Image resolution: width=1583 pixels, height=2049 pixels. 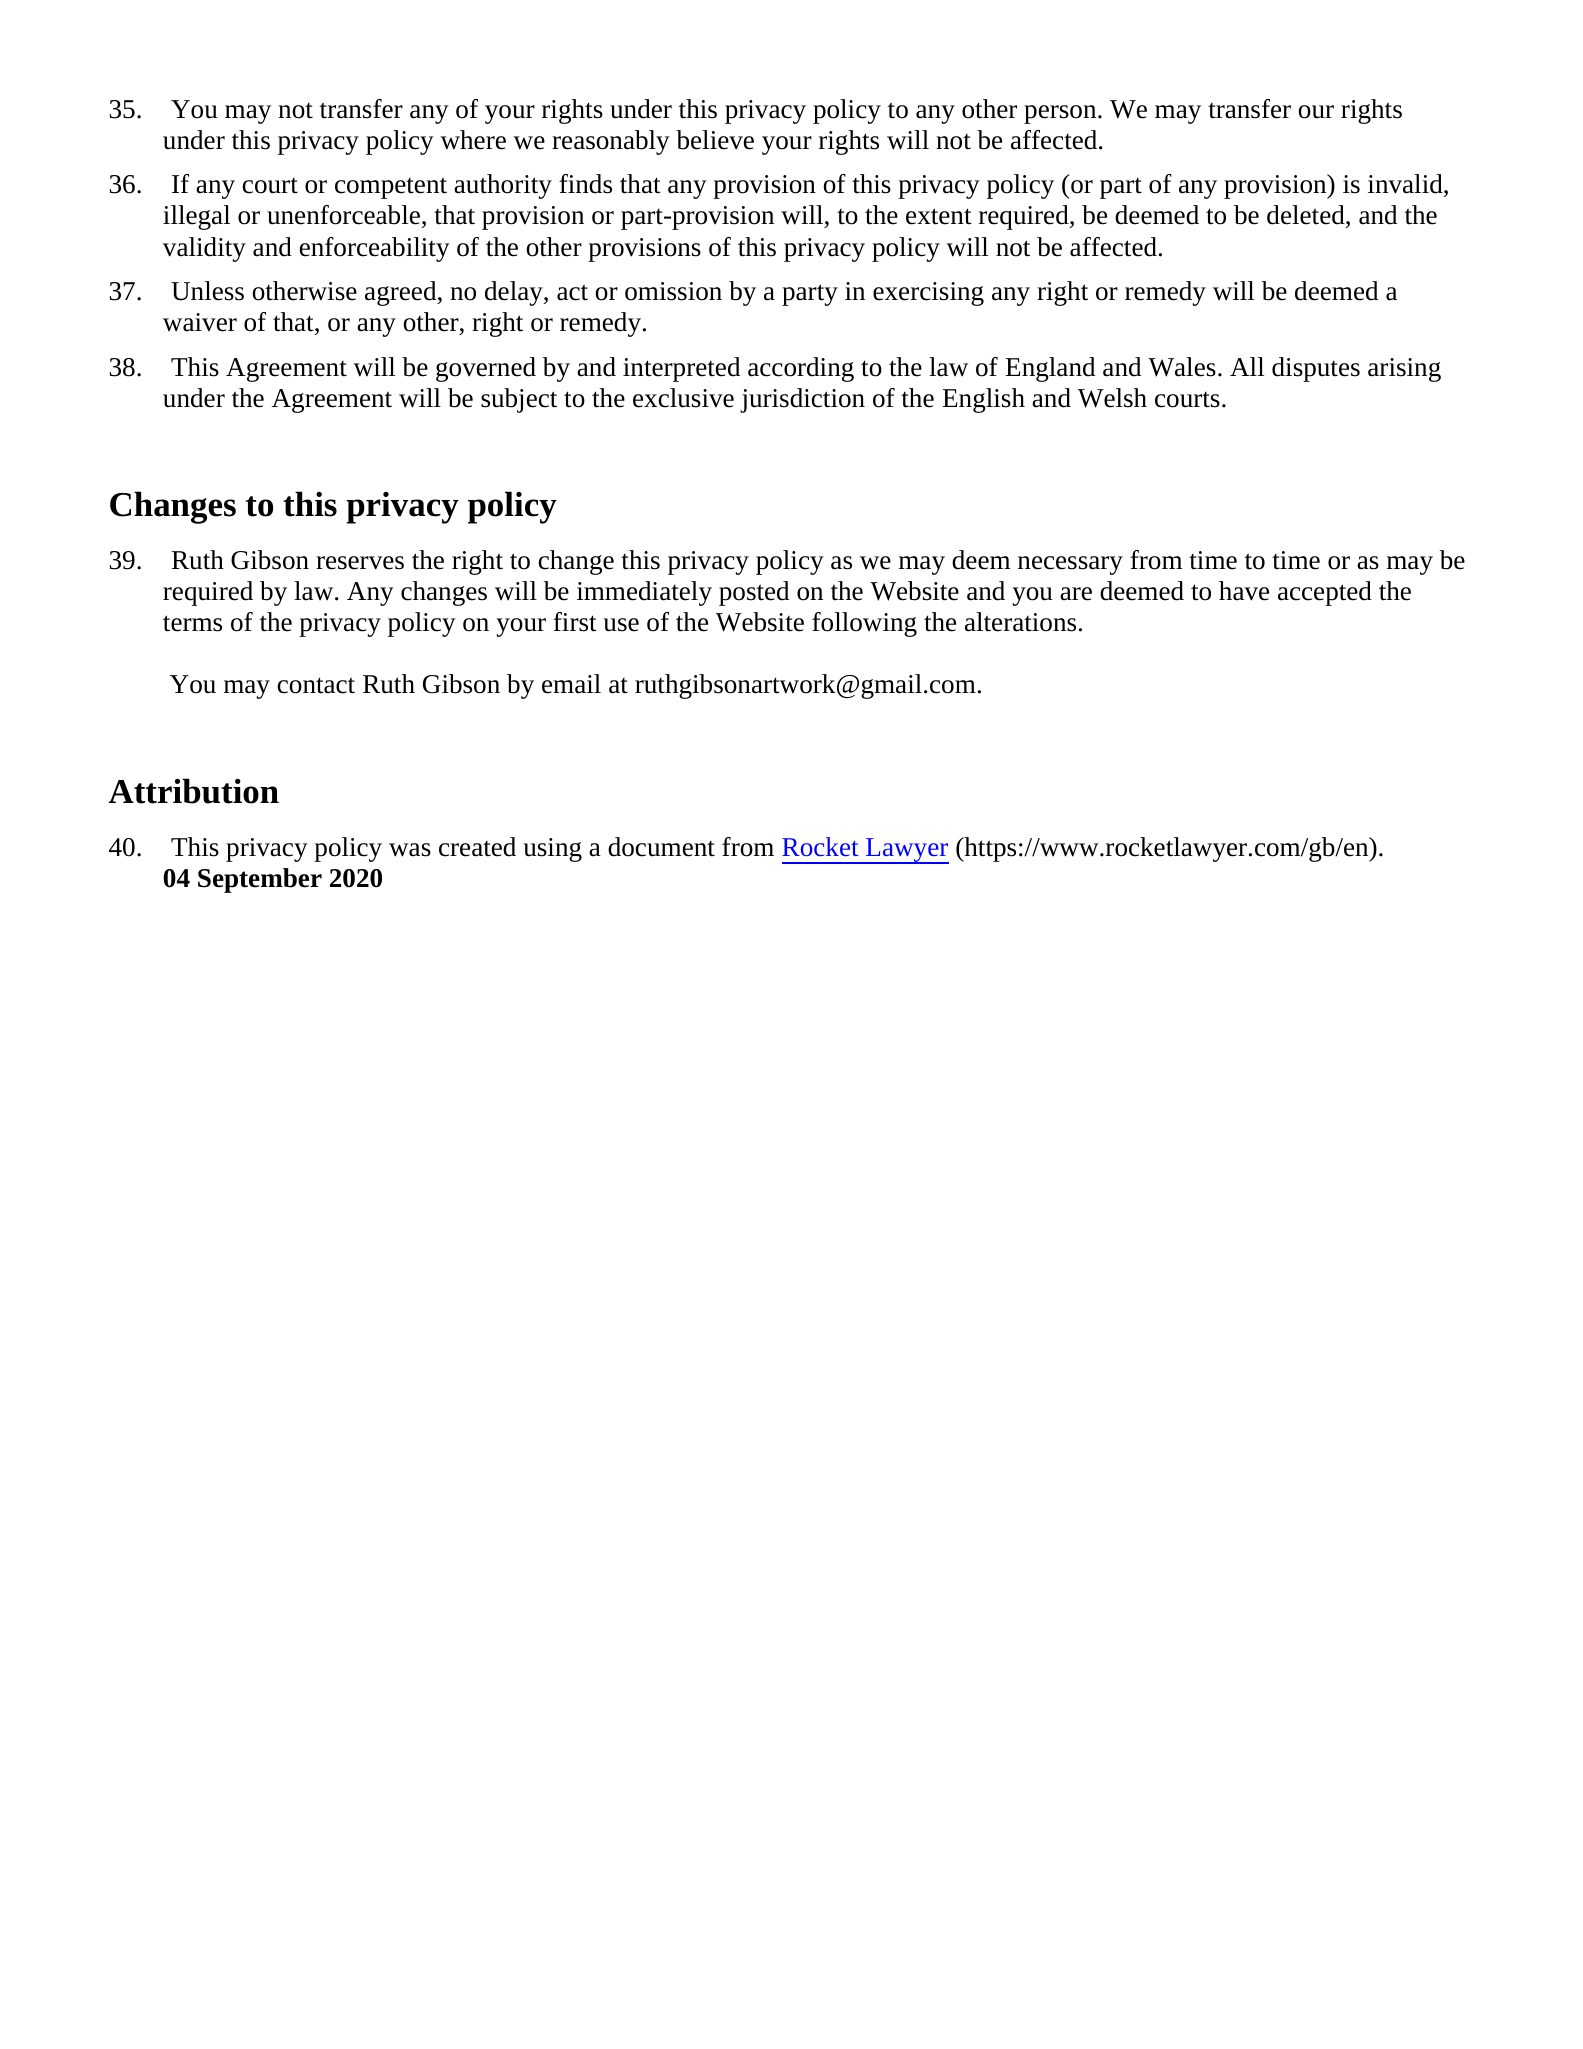 What do you see at coordinates (473, 140) in the screenshot?
I see `where` at bounding box center [473, 140].
